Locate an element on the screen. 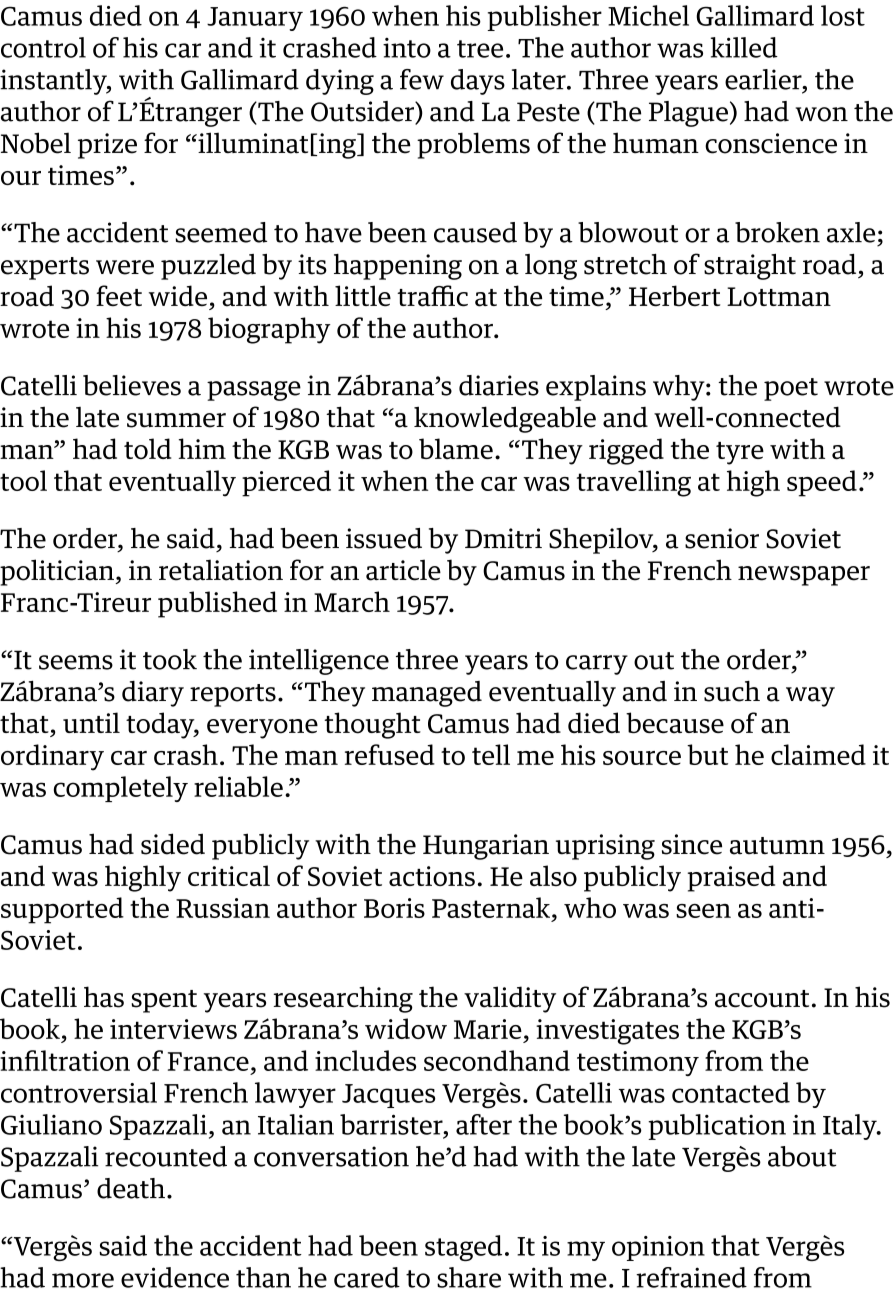 Image resolution: width=896 pixels, height=1316 pixels. into is located at coordinates (407, 48).
